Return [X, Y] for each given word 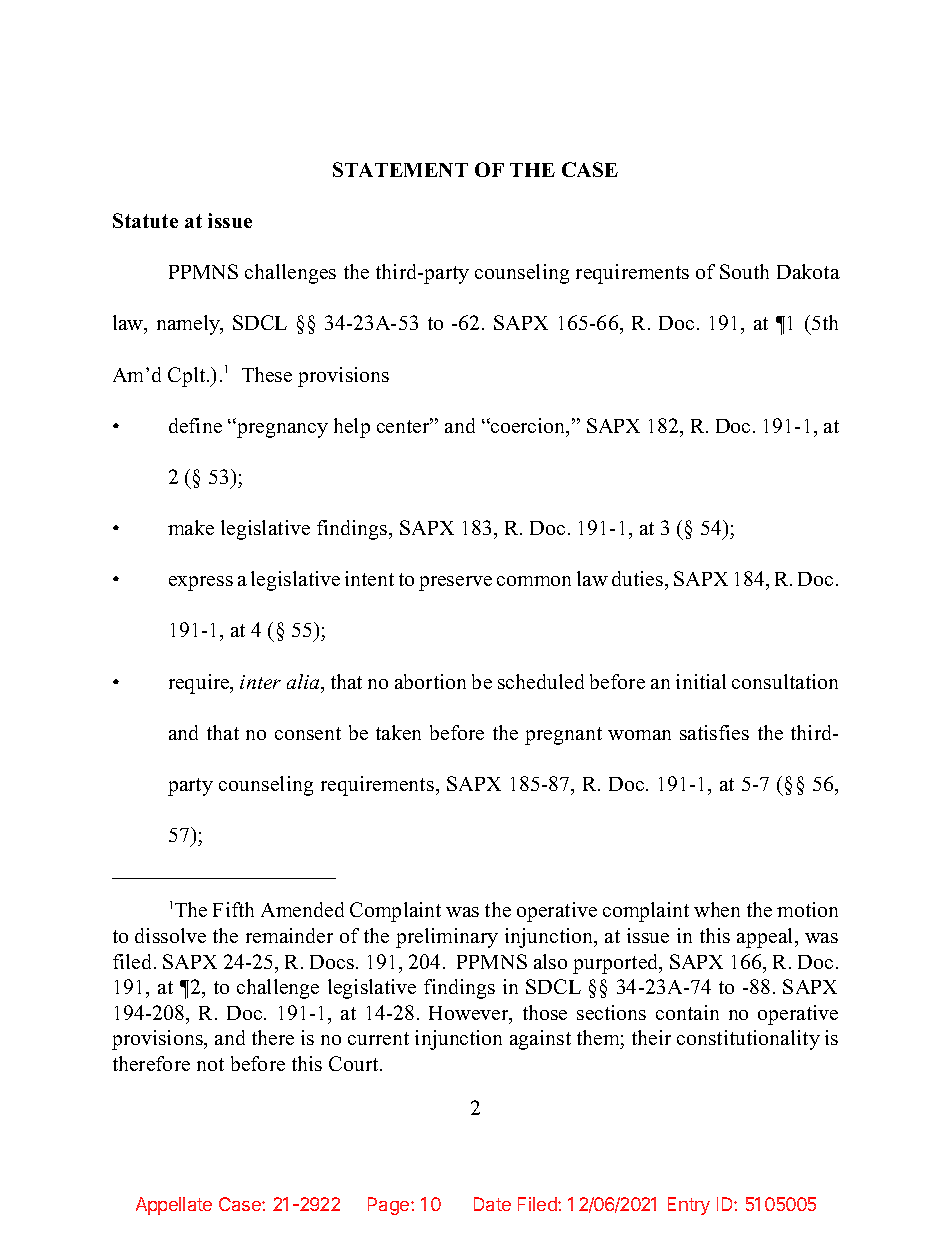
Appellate [174, 1206]
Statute [145, 220]
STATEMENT [400, 169]
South [744, 271]
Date [492, 1204]
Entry [689, 1206]
